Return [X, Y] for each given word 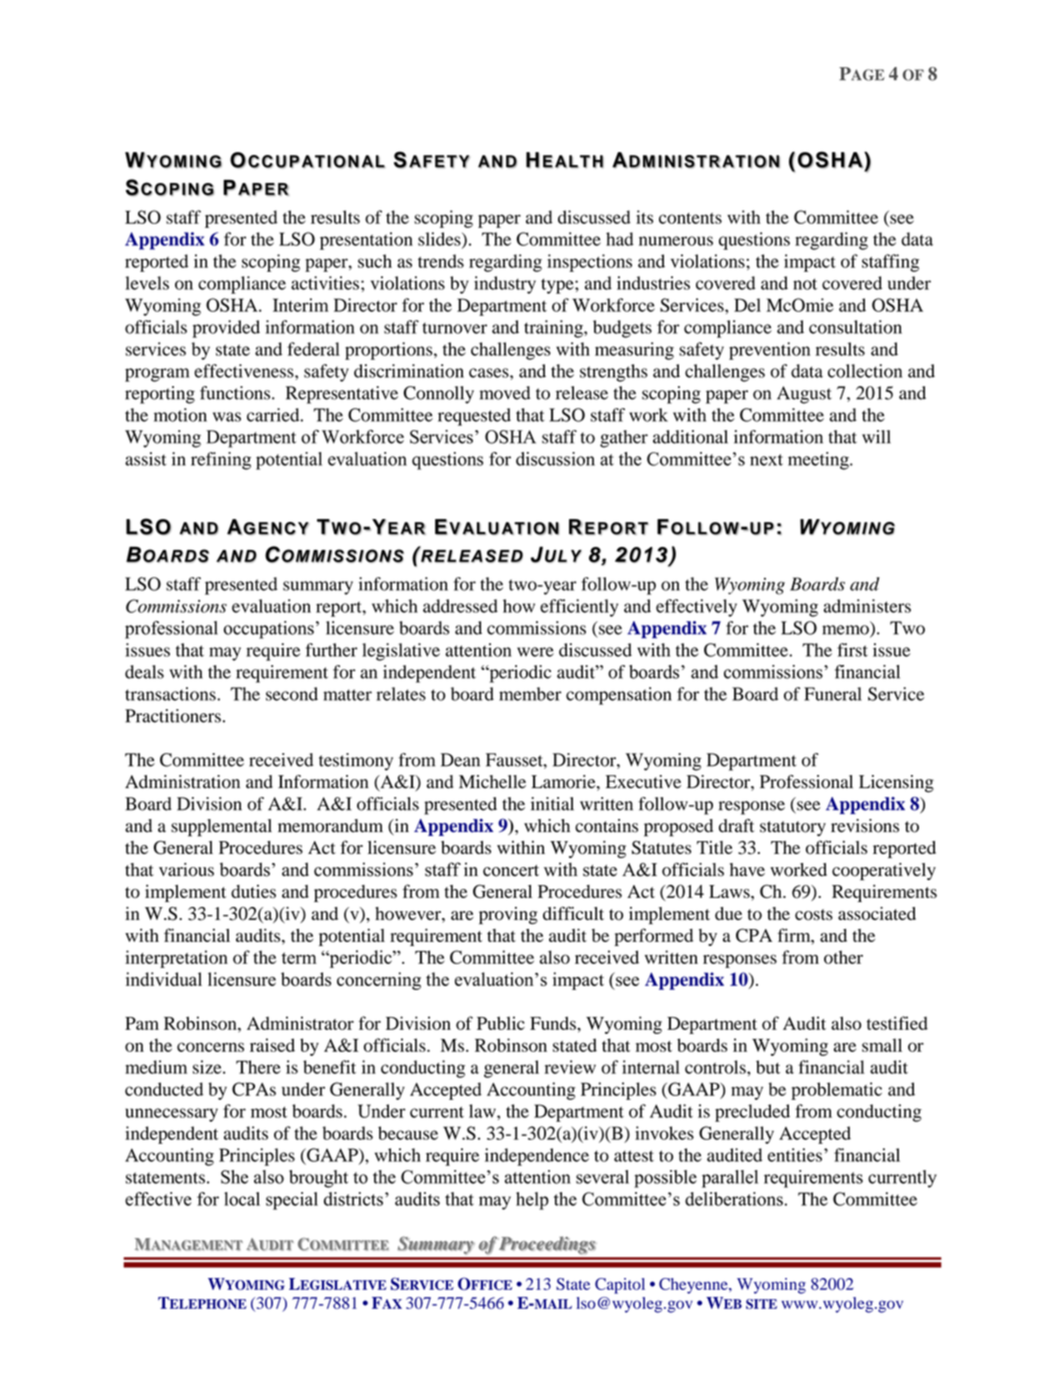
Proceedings [546, 1245]
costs [814, 915]
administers [867, 606]
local [242, 1199]
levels [147, 283]
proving [508, 915]
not [805, 284]
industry [505, 285]
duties [253, 891]
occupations [269, 630]
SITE [761, 1304]
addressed [460, 606]
